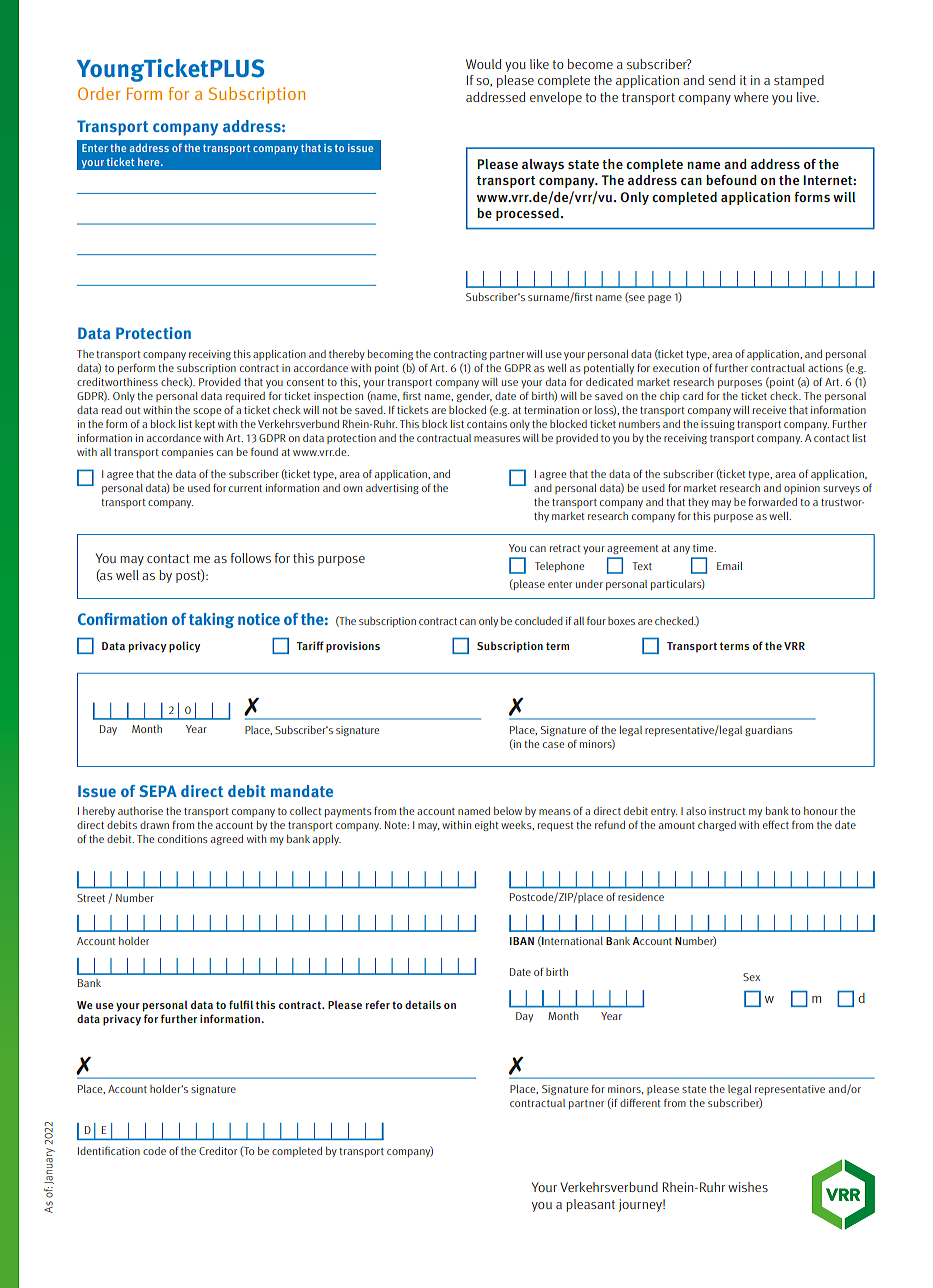 This screenshot has height=1288, width=933. Describe the element at coordinates (590, 1205) in the screenshot. I see `pleasant` at that location.
